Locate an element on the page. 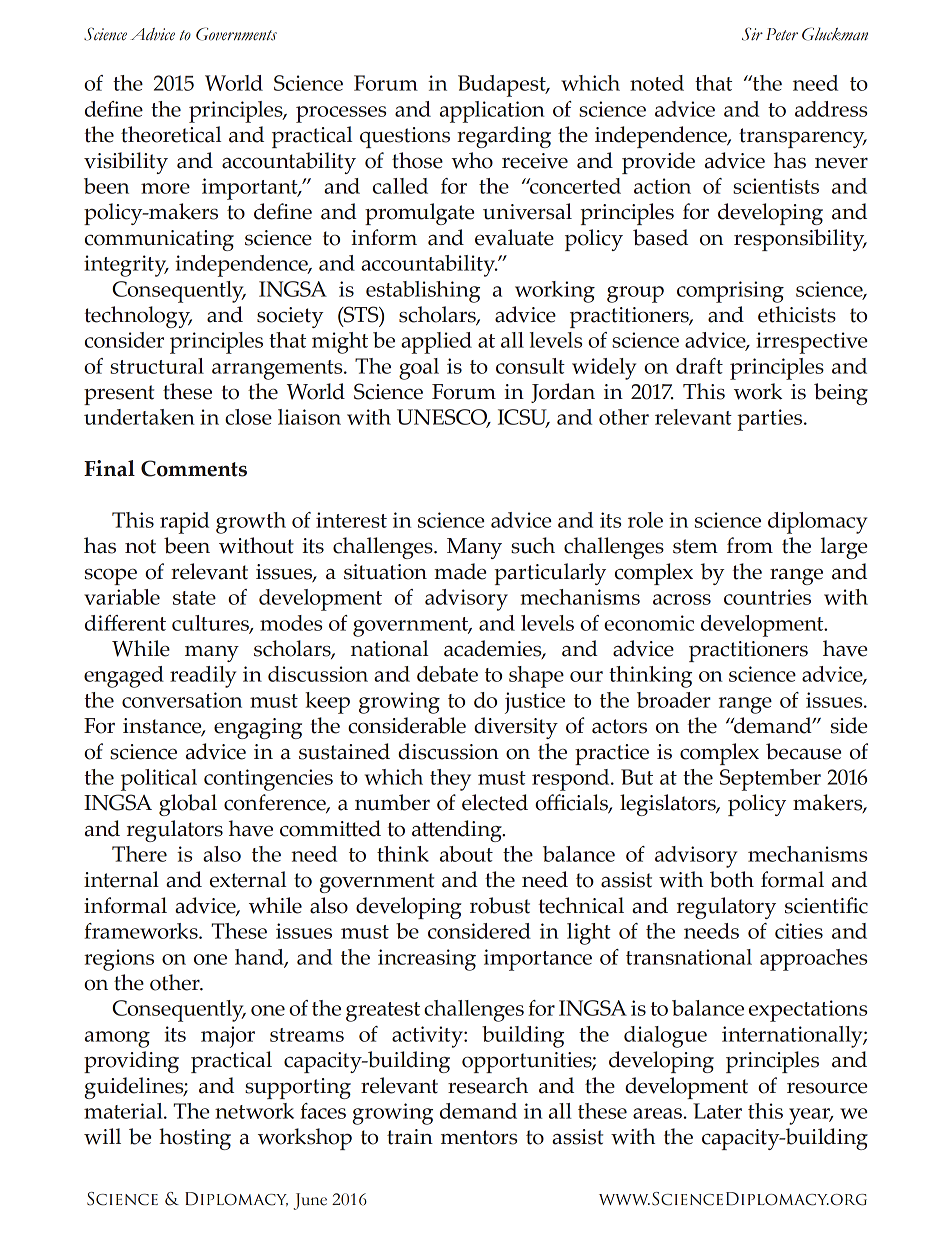 This page has height=1233, width=952. September is located at coordinates (770, 780).
